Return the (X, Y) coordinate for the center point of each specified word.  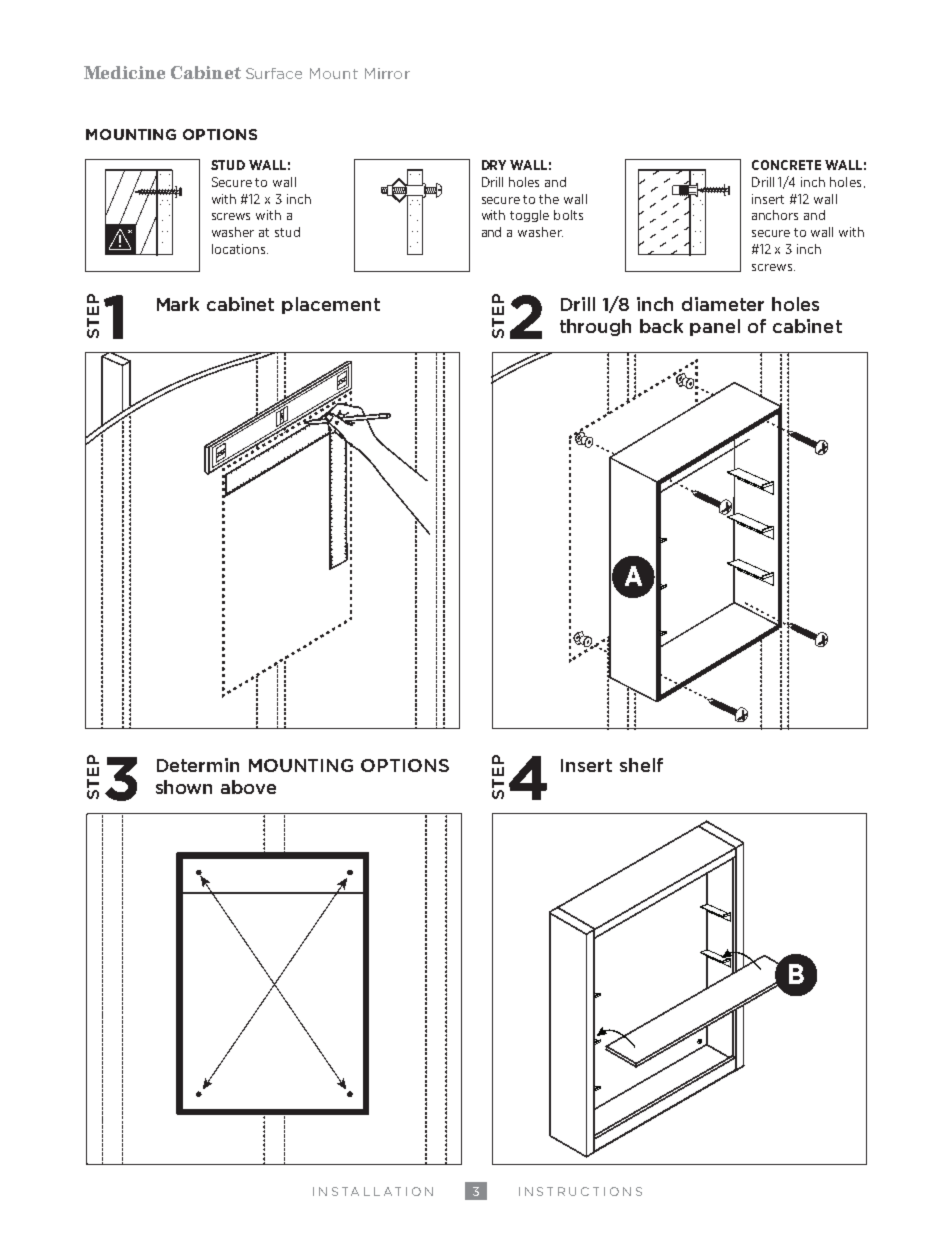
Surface (274, 73)
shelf (641, 765)
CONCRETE (786, 165)
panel (715, 327)
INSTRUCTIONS (580, 1191)
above (248, 787)
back (661, 326)
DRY (494, 165)
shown (184, 787)
